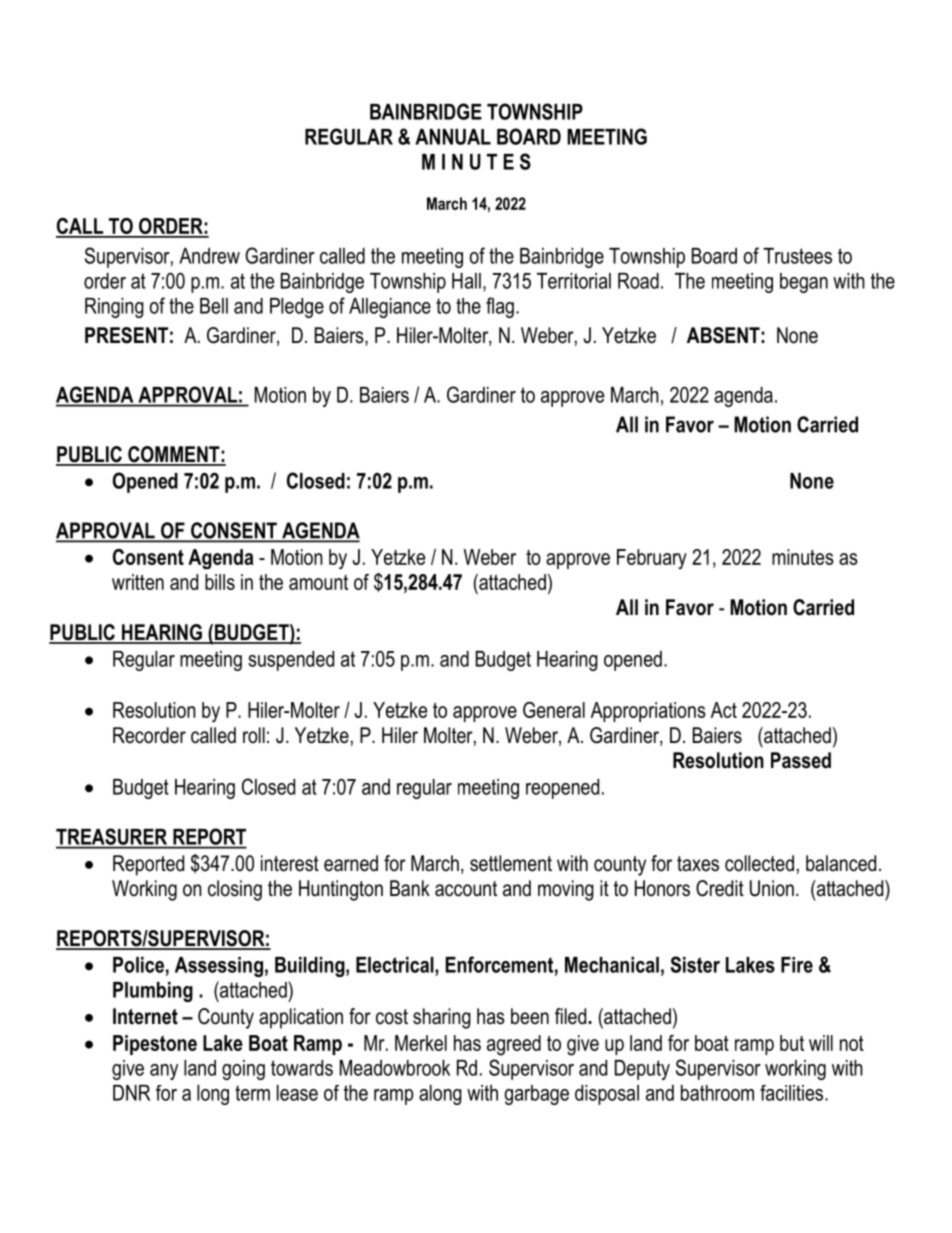 This screenshot has height=1233, width=952. I want to click on closing, so click(235, 890).
